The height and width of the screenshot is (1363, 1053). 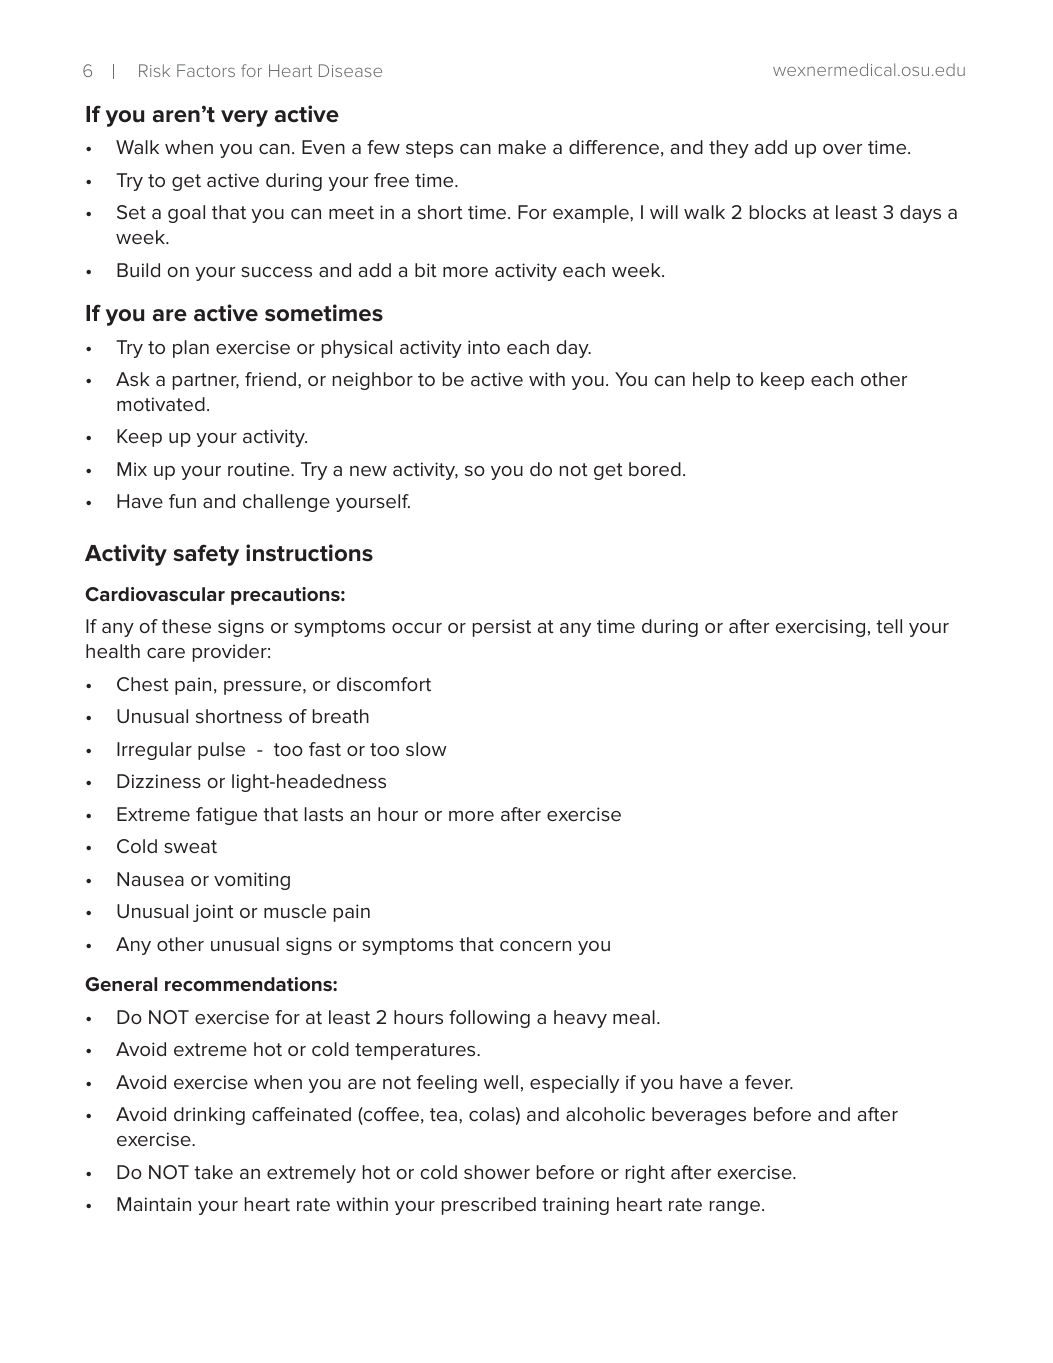 What do you see at coordinates (522, 147) in the screenshot?
I see `make` at bounding box center [522, 147].
